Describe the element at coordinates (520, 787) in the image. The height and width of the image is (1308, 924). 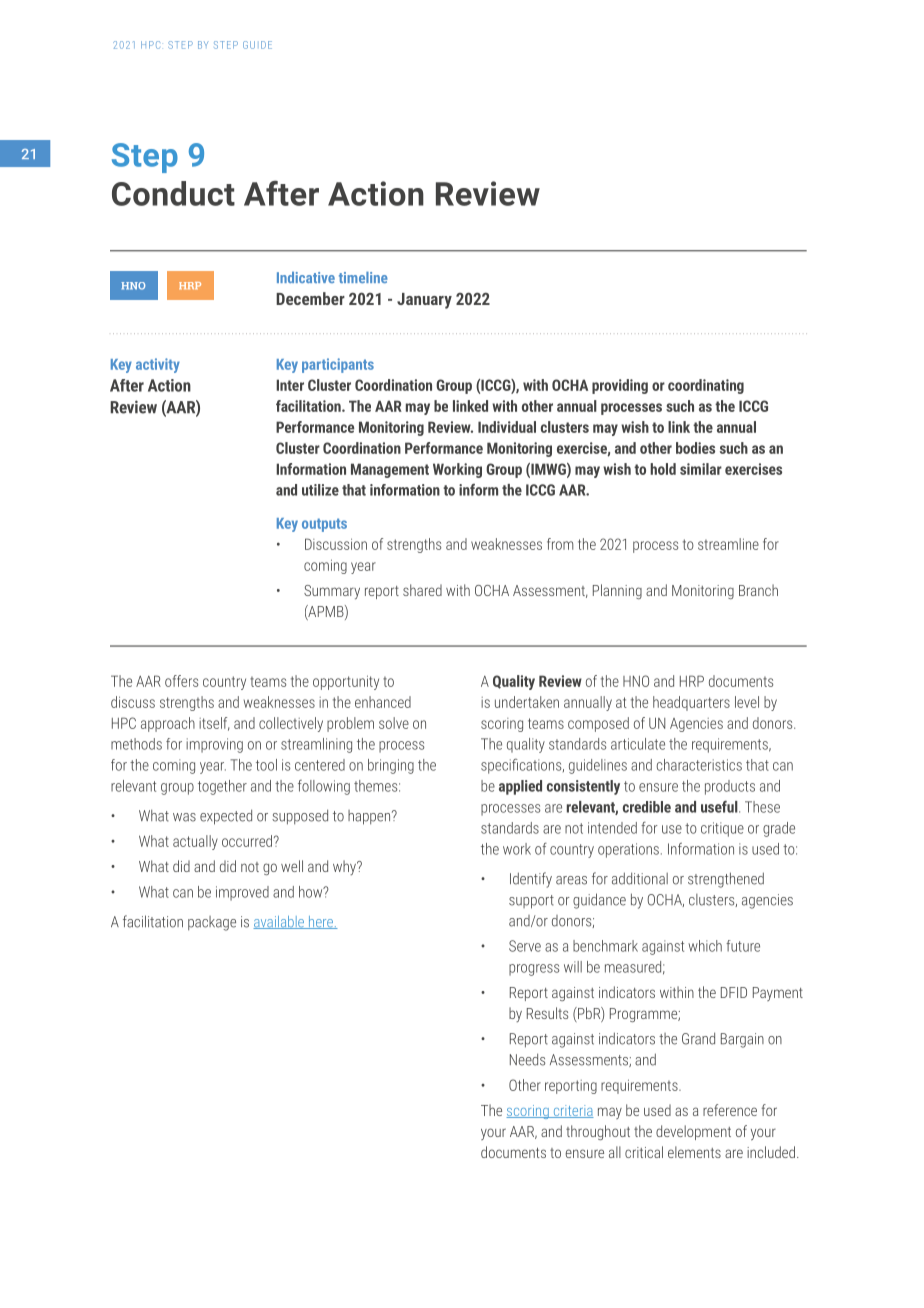
I see `applied` at that location.
